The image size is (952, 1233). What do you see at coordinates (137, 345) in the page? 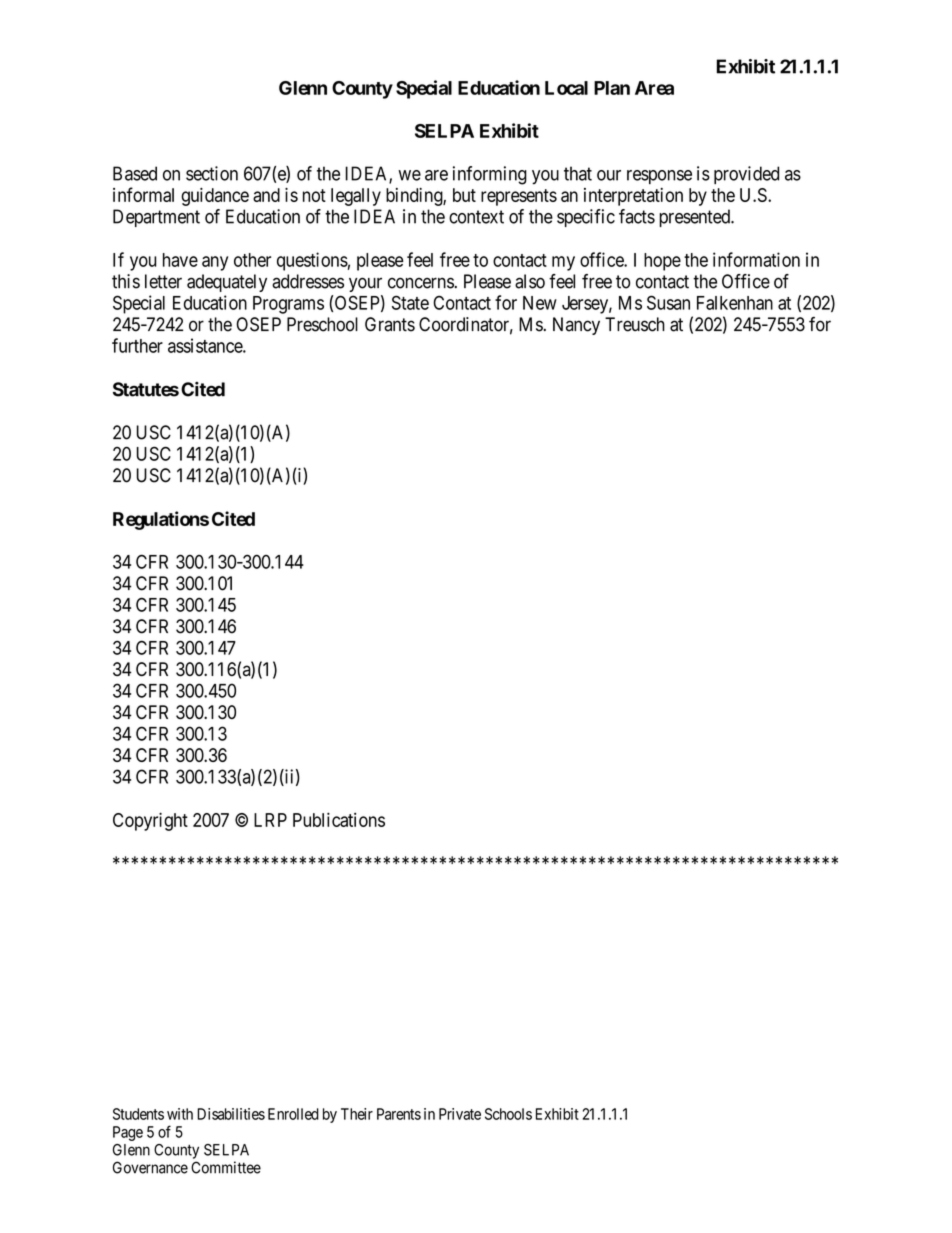
I see `further` at bounding box center [137, 345].
